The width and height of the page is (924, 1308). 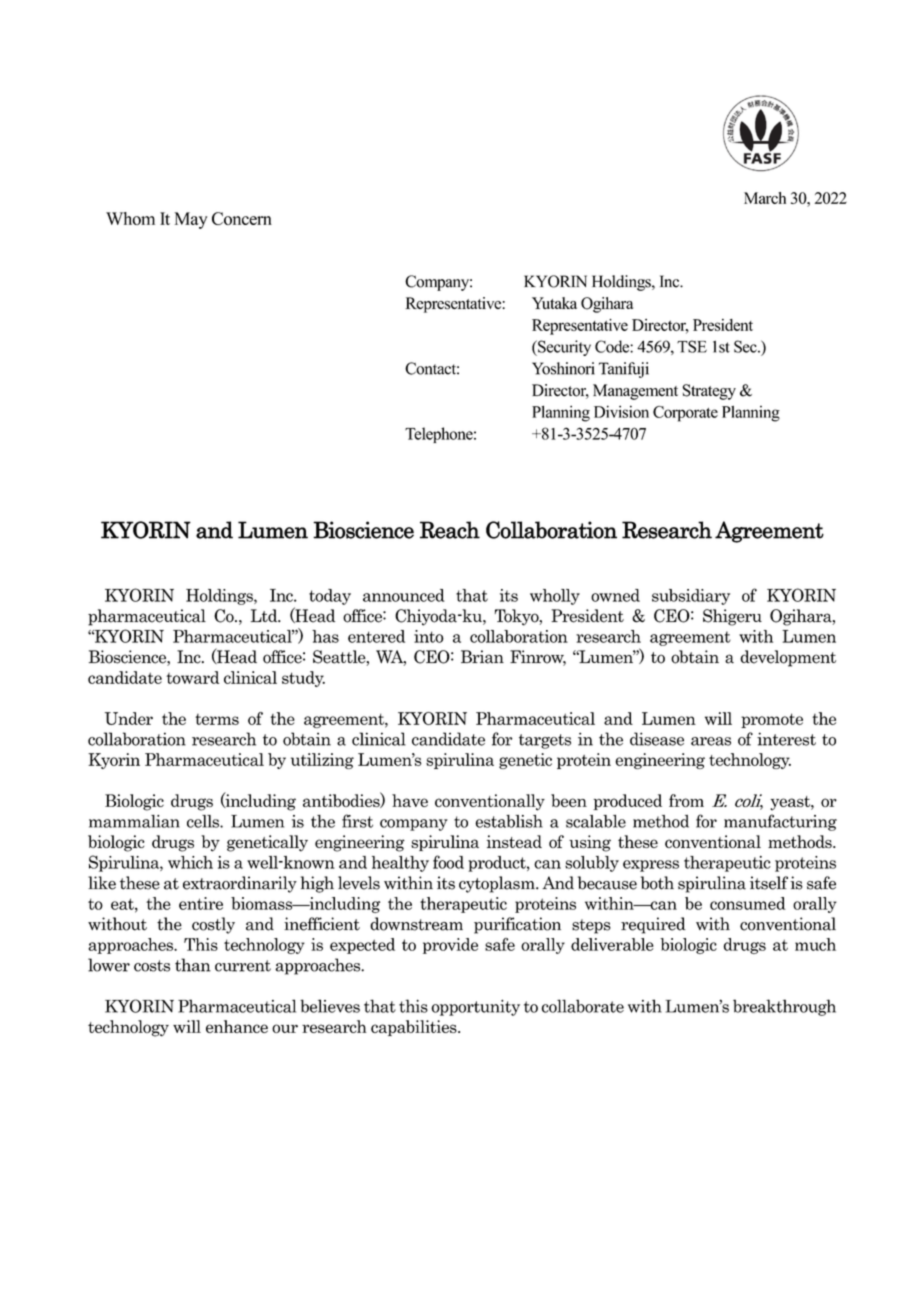 What do you see at coordinates (265, 615) in the page?
I see `Ltd` at bounding box center [265, 615].
